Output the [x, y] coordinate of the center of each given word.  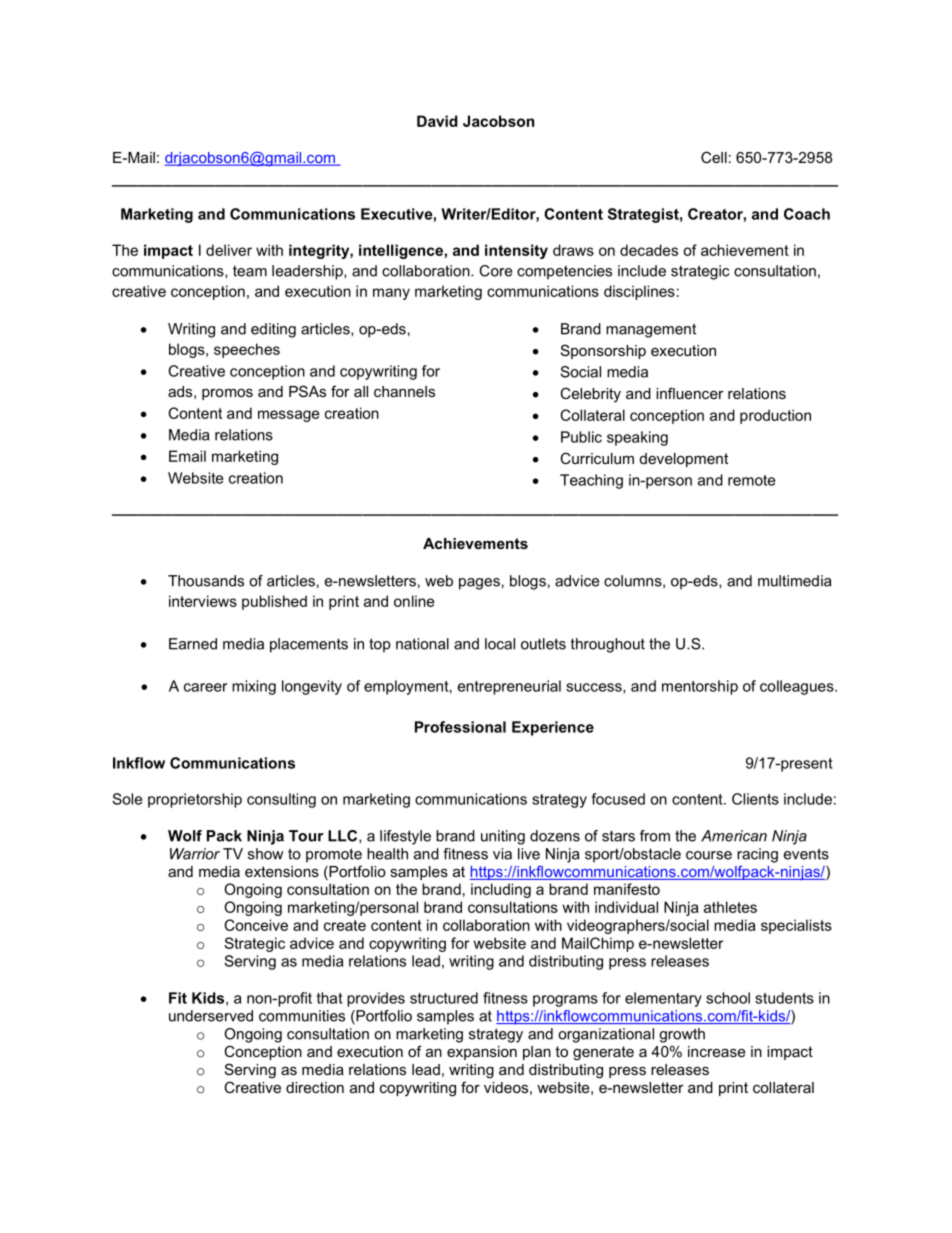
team [250, 271]
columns [634, 581]
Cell [714, 157]
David [437, 121]
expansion [482, 1053]
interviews [203, 601]
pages [479, 584]
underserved [211, 1016]
